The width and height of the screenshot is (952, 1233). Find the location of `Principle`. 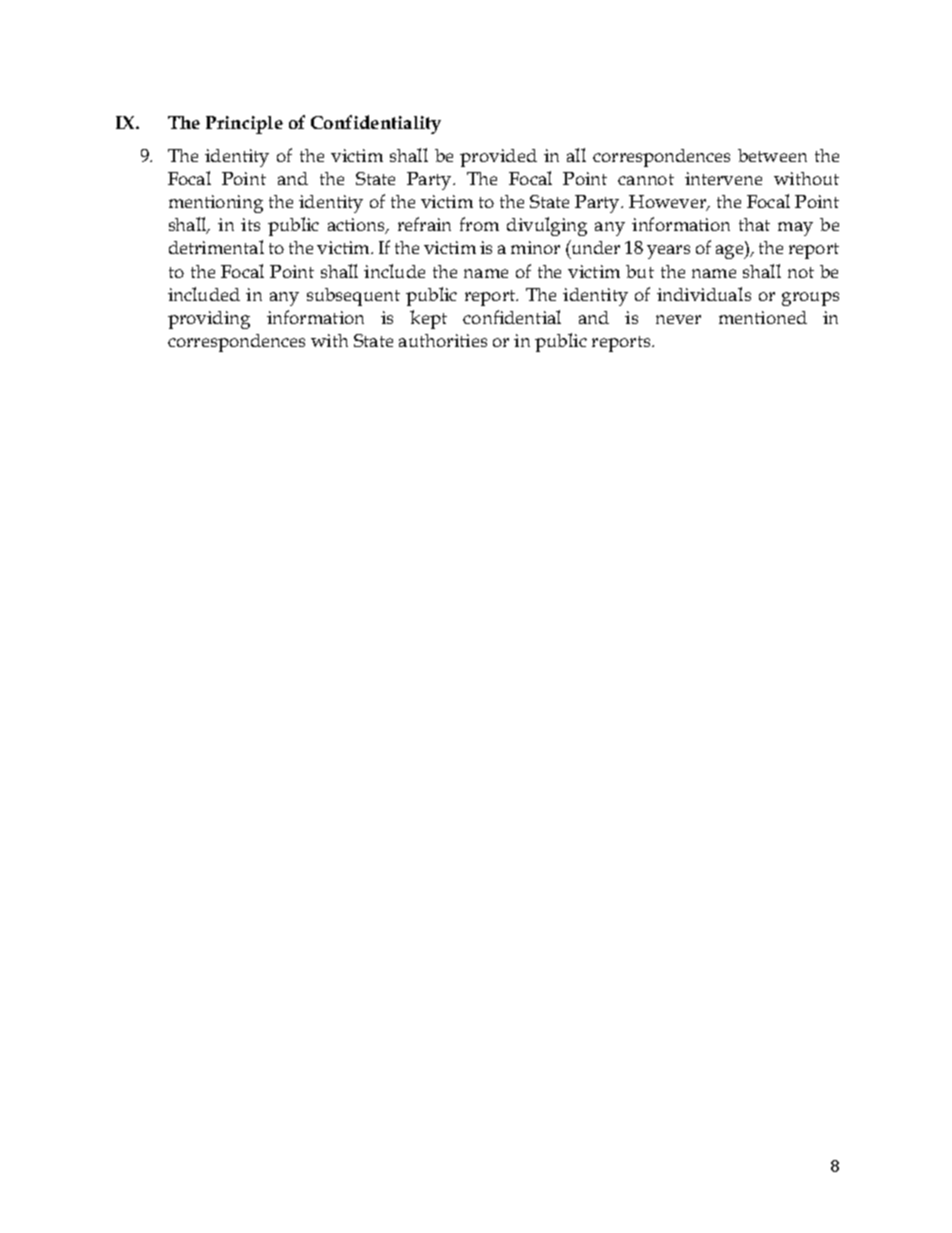

Principle is located at coordinates (244, 125).
